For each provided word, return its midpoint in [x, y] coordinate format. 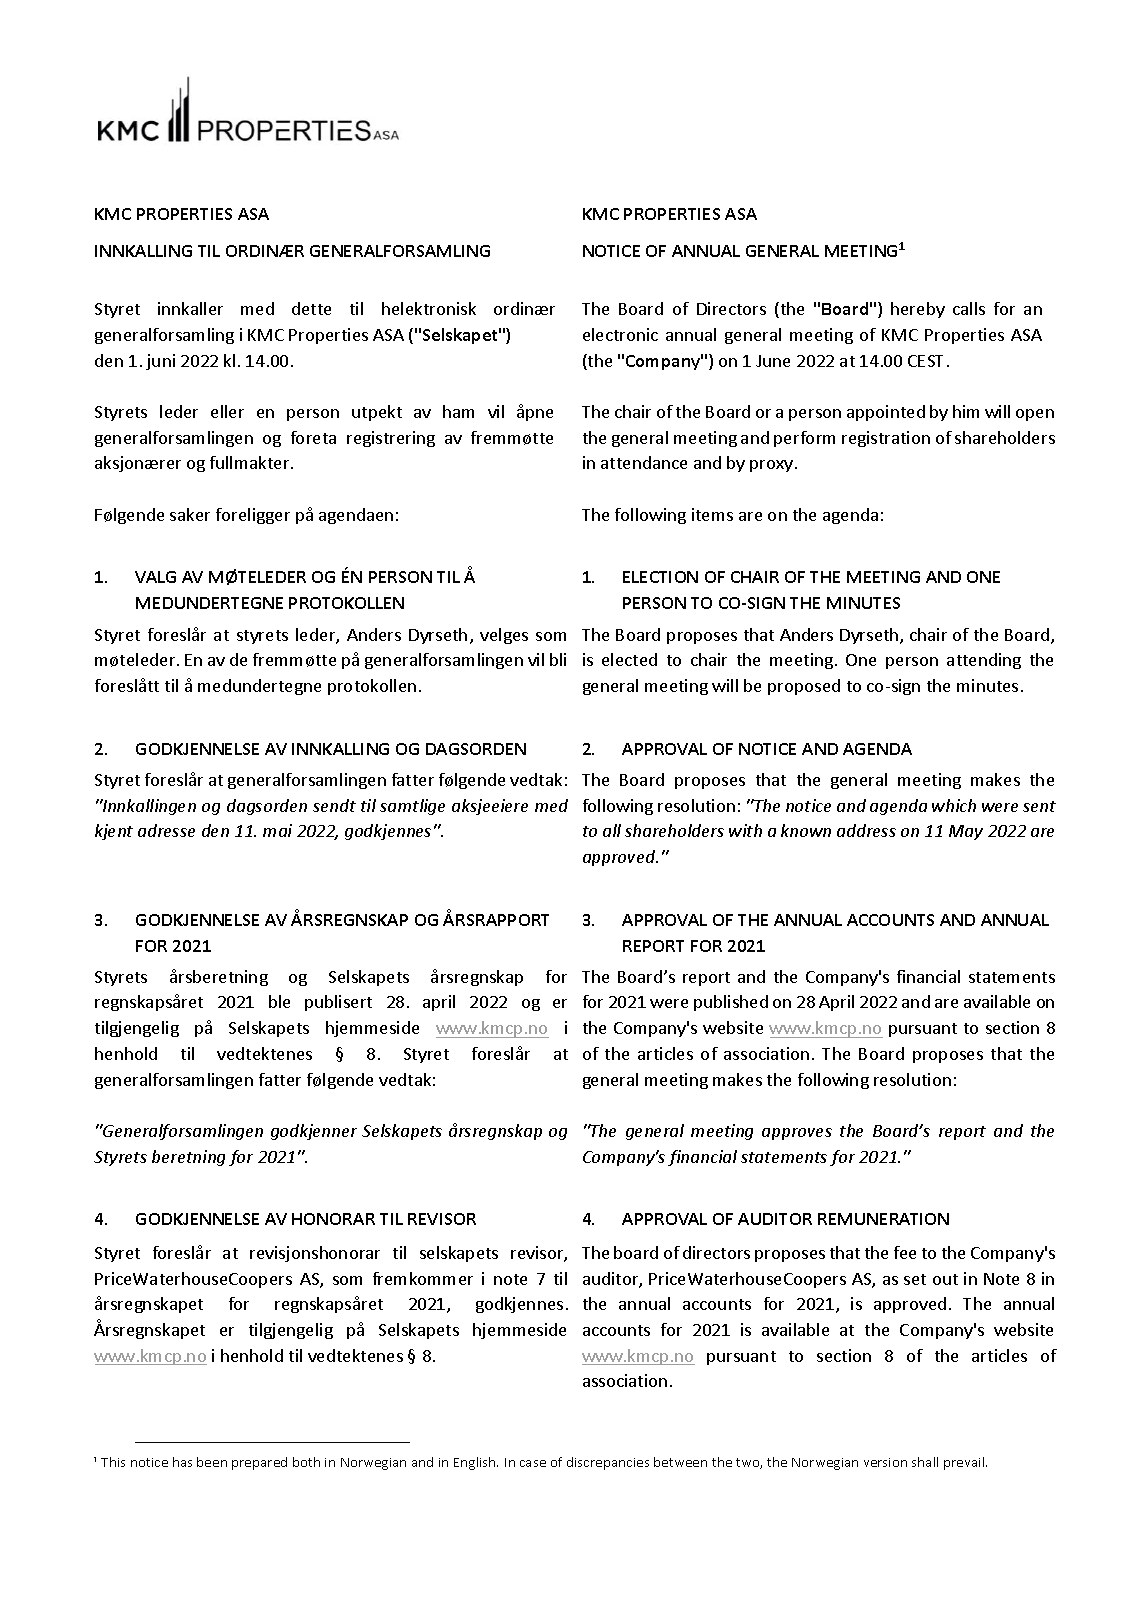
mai [277, 830]
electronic [620, 334]
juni [160, 362]
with [745, 830]
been [212, 1462]
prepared [259, 1463]
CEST [928, 361]
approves [797, 1134]
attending [984, 661]
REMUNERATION [883, 1219]
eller [227, 411]
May [966, 832]
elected [629, 659]
